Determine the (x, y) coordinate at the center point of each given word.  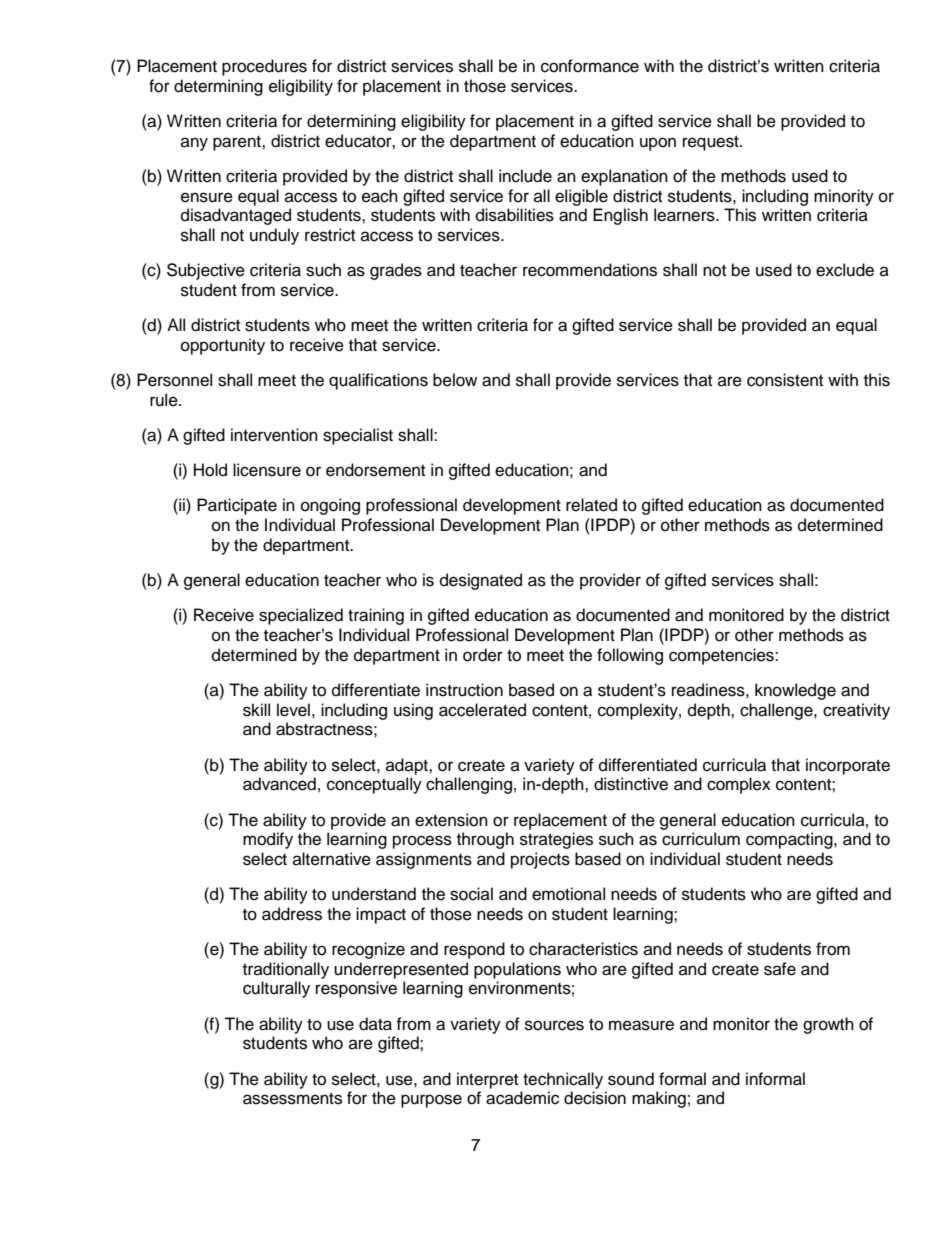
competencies (722, 656)
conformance (590, 66)
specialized (301, 616)
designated (481, 581)
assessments (292, 1099)
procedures (264, 67)
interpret (487, 1080)
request (712, 143)
